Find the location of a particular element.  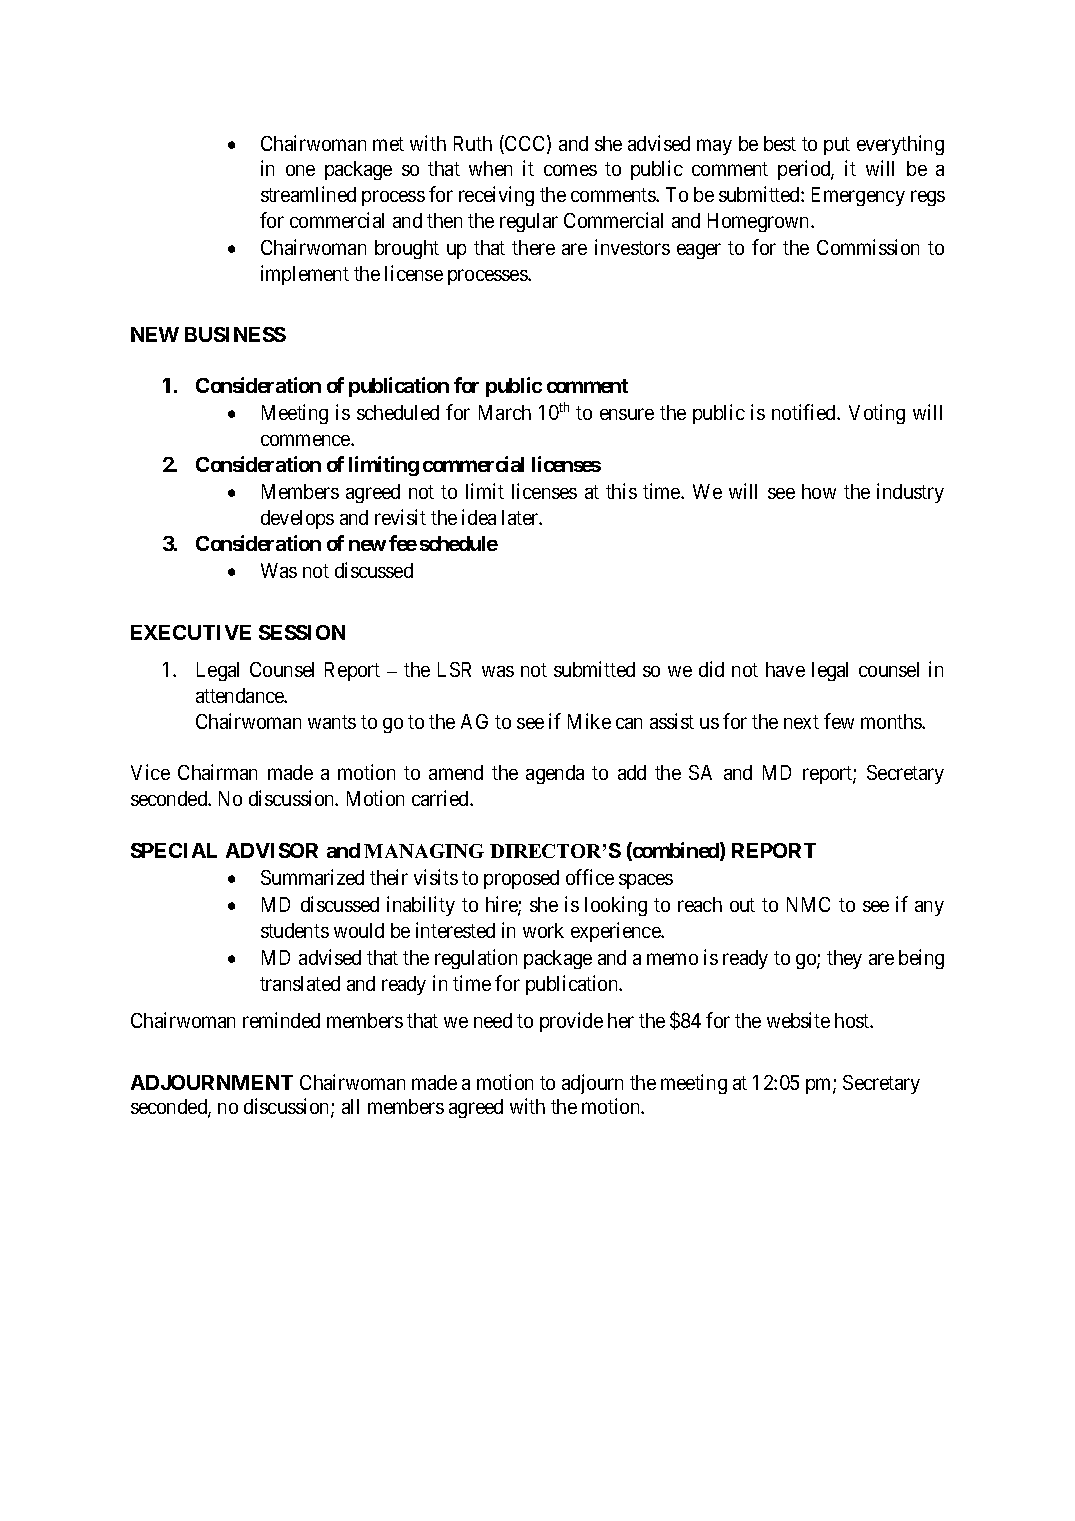

reminded is located at coordinates (281, 1020).
